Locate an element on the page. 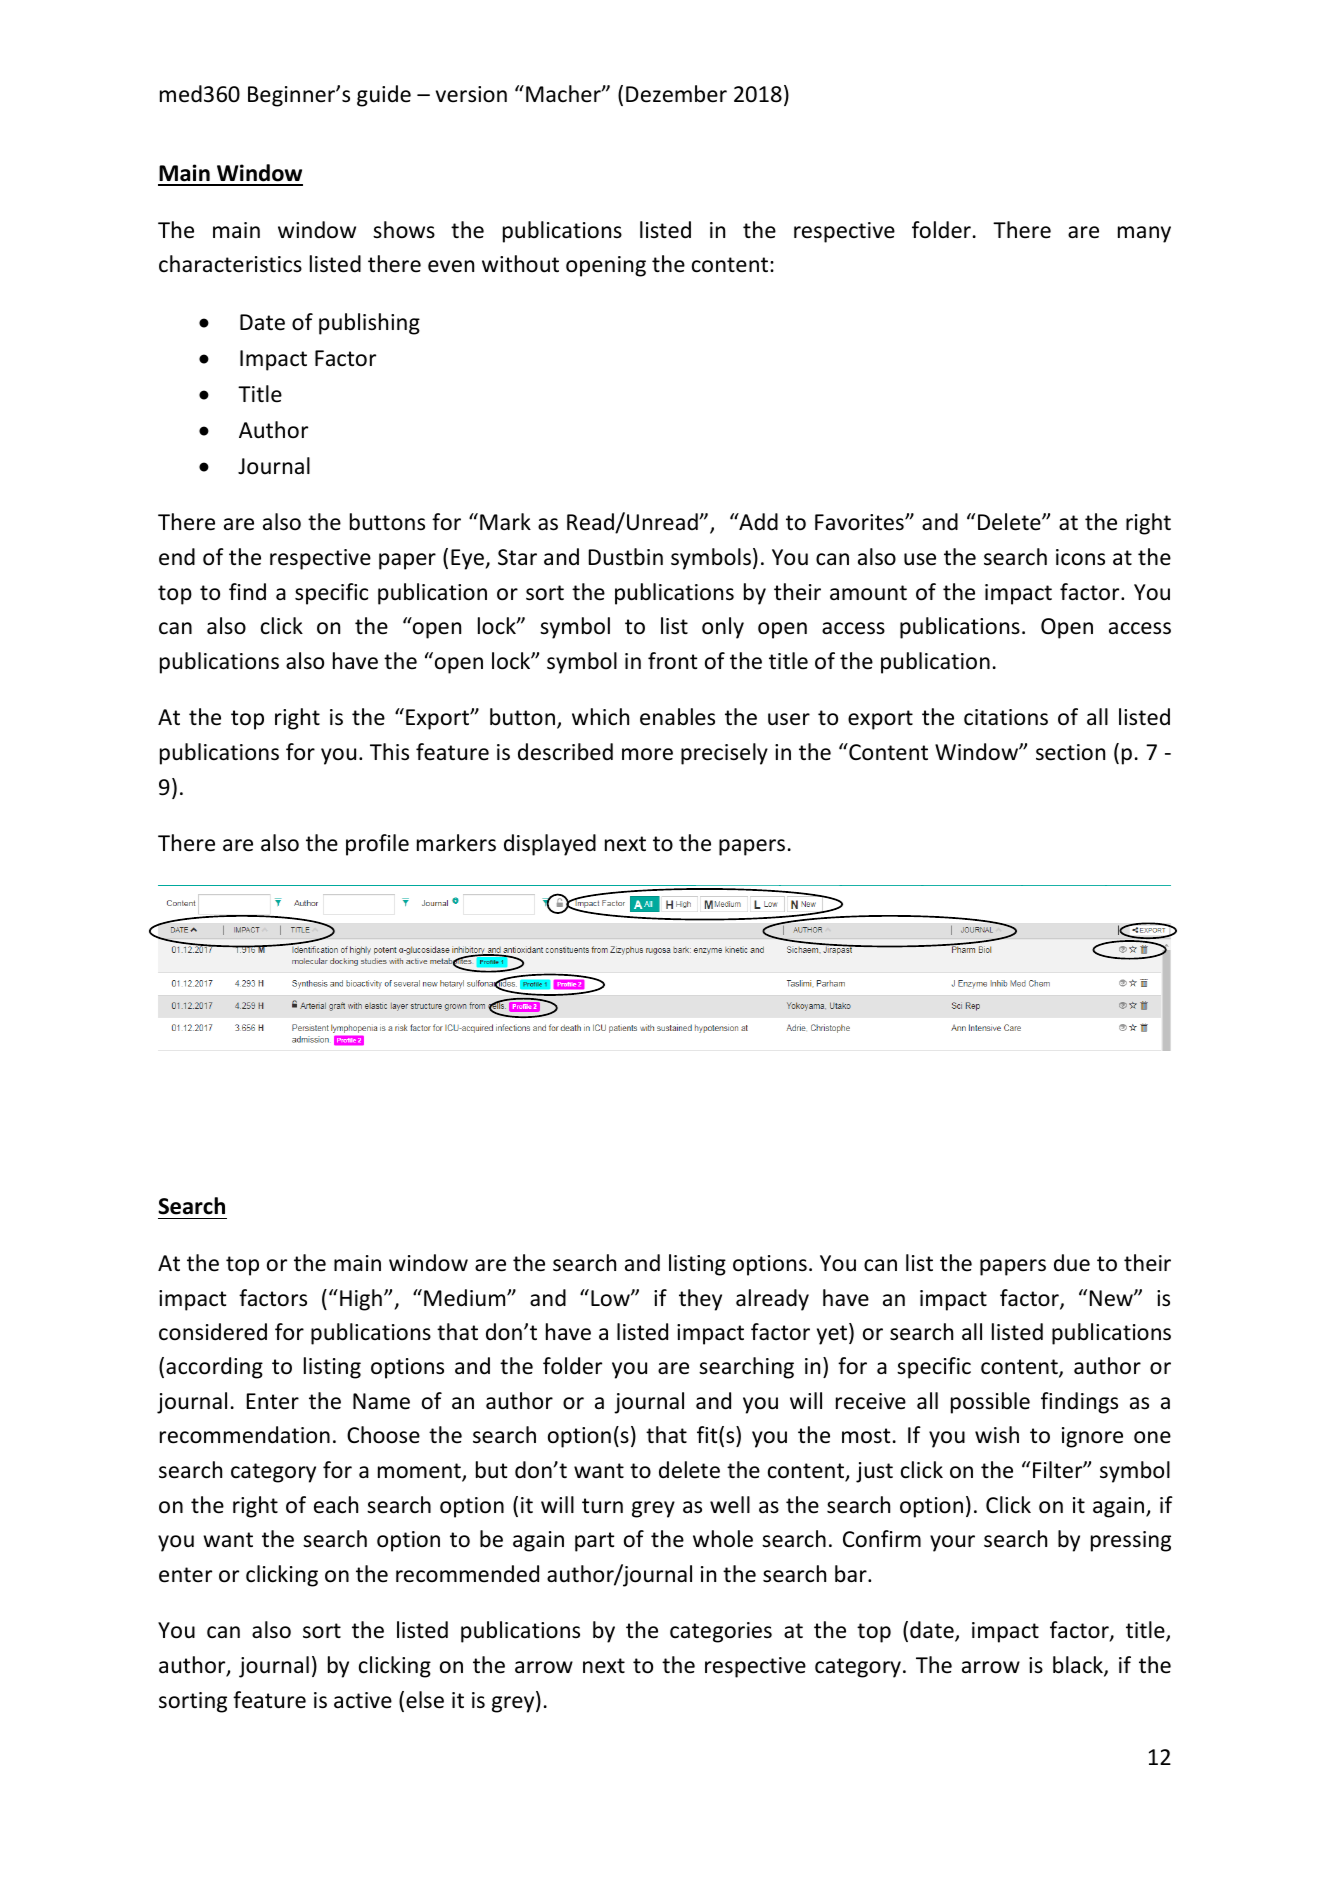 The width and height of the document is (1330, 1881). guide is located at coordinates (384, 96).
